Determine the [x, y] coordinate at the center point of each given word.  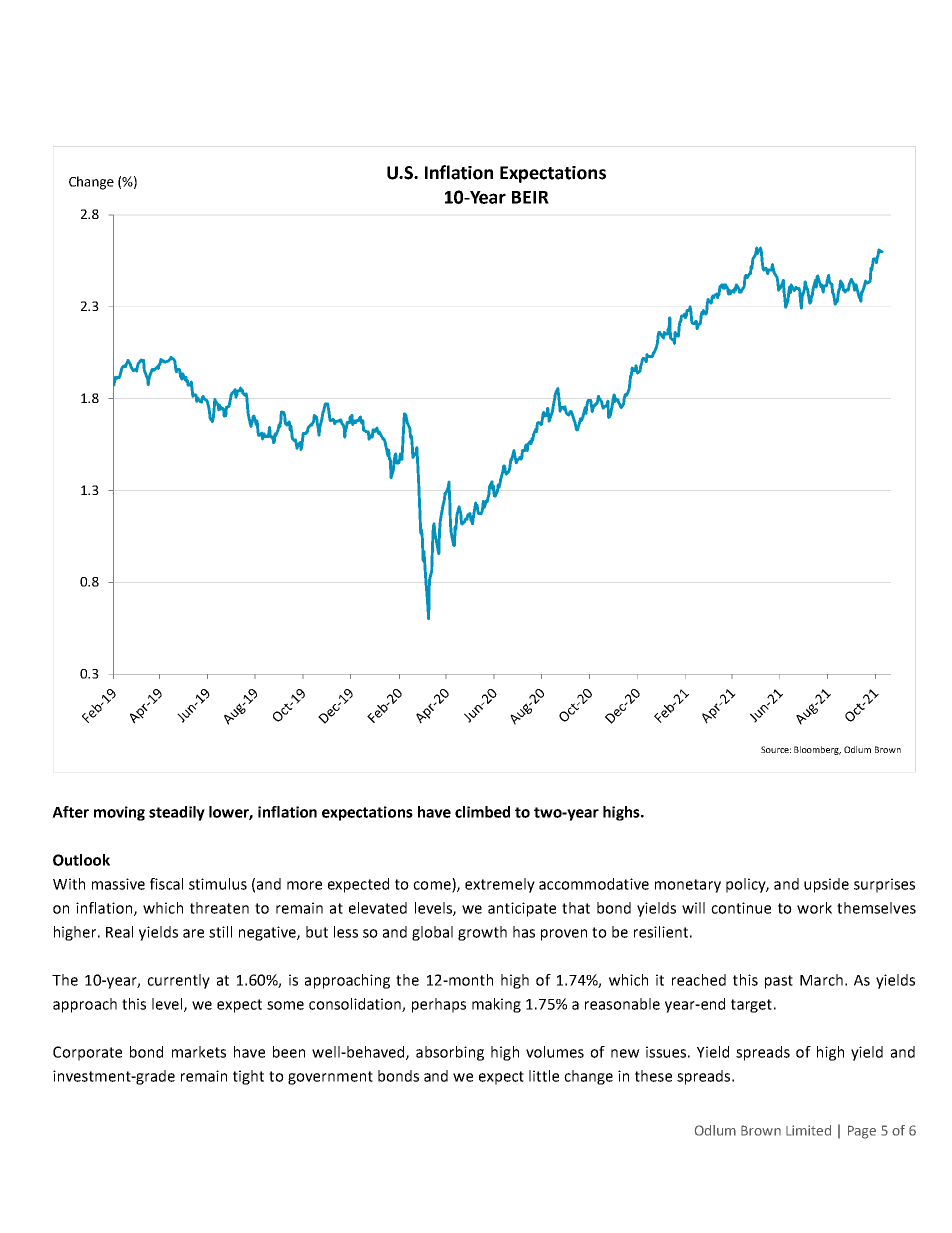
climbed [482, 812]
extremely [500, 885]
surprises [884, 885]
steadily [177, 813]
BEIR [530, 197]
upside [826, 885]
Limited [808, 1130]
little [544, 1076]
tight [248, 1077]
